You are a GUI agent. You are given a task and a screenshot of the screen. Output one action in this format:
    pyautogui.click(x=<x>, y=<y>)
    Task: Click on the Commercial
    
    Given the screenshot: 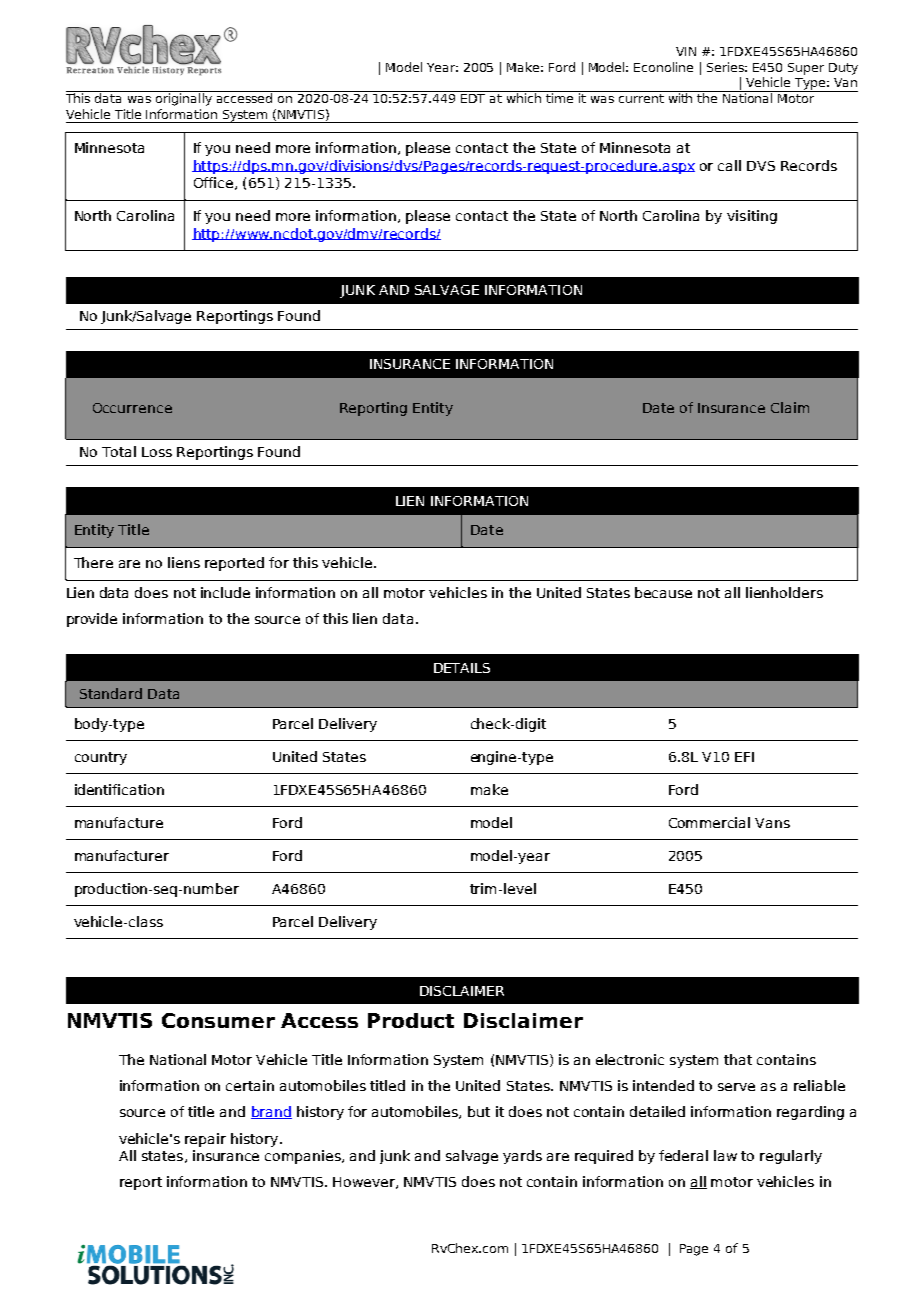 What is the action you would take?
    pyautogui.click(x=709, y=822)
